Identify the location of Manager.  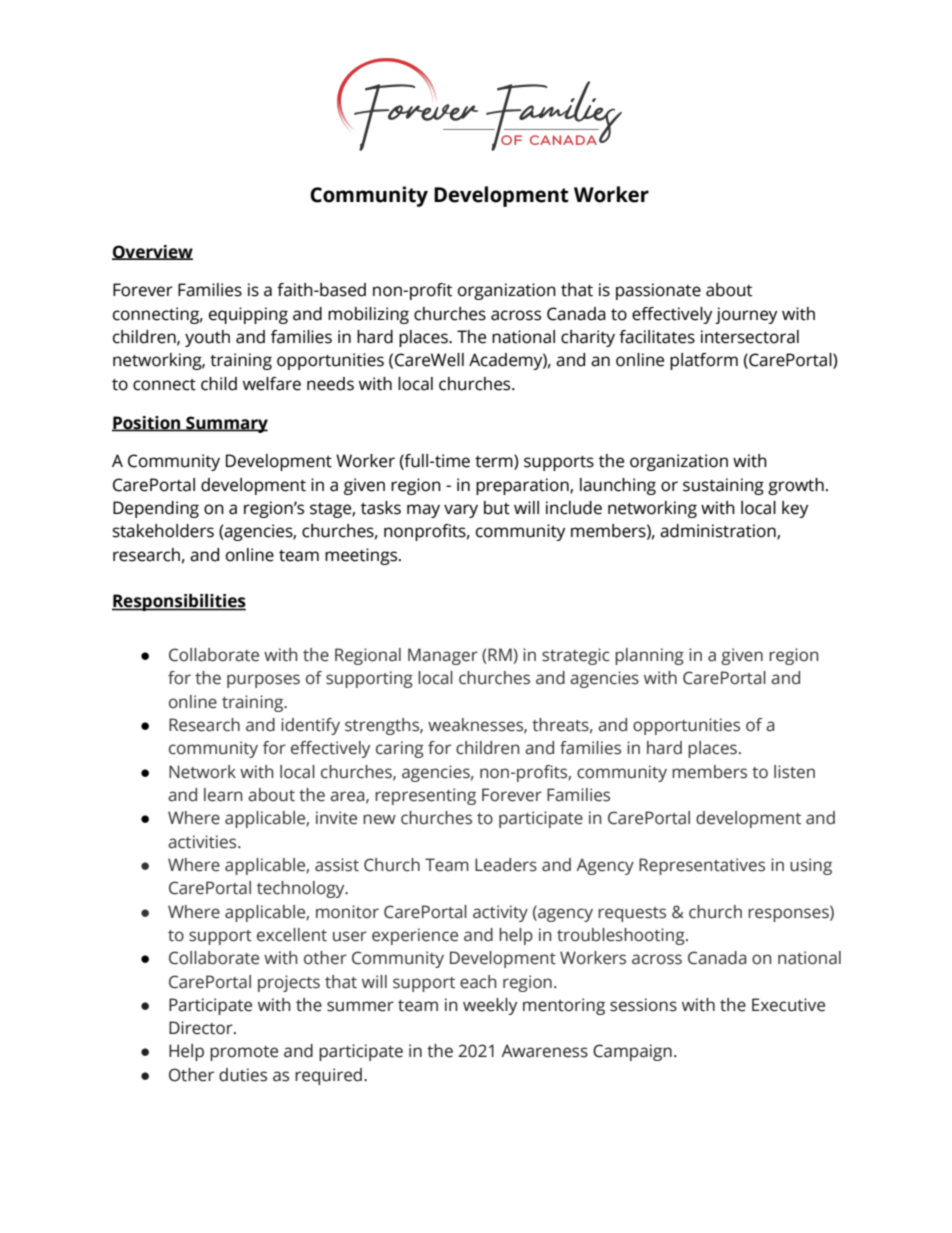
(443, 656).
